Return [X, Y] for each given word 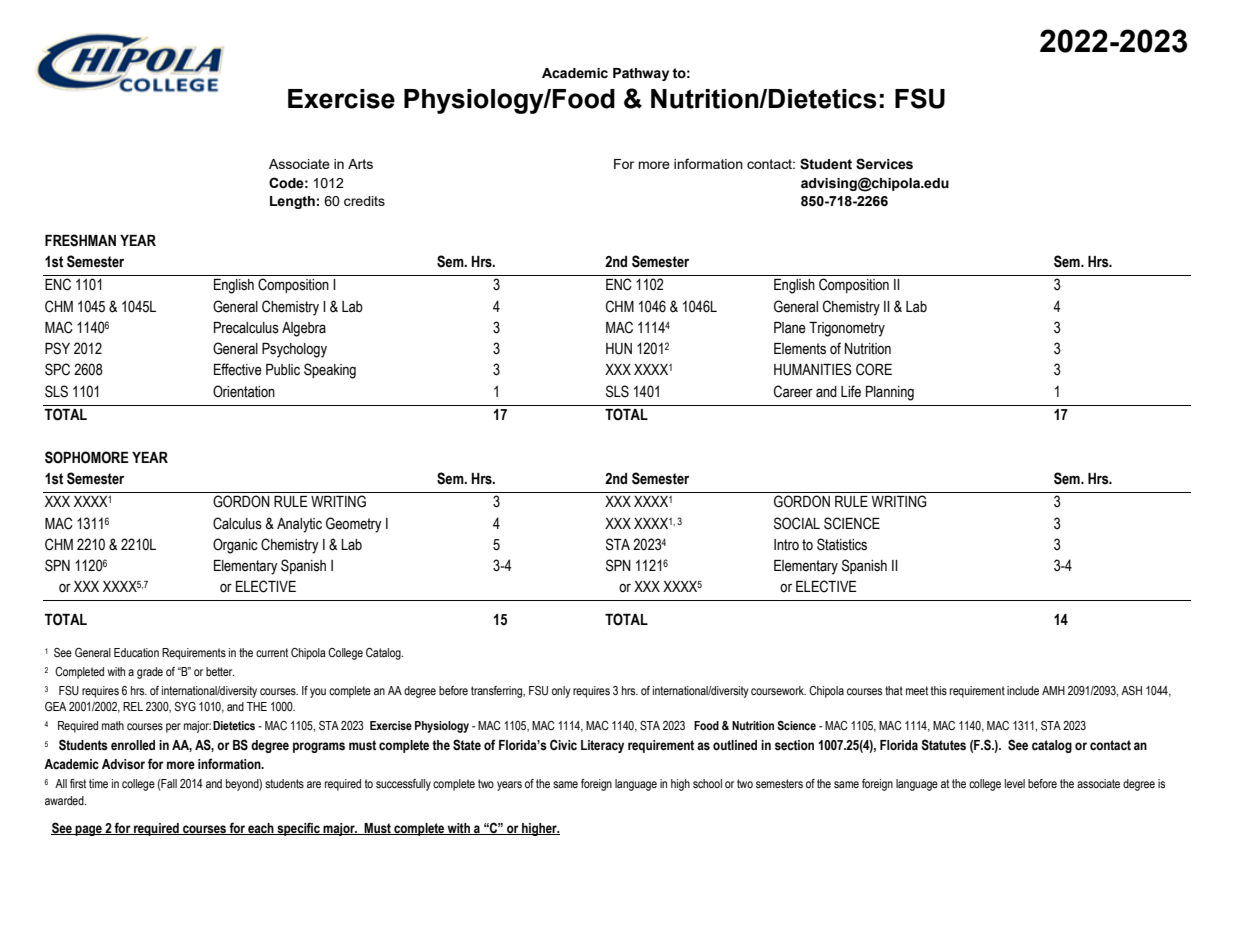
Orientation [244, 391]
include [1023, 690]
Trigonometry [847, 329]
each [261, 829]
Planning [890, 393]
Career [793, 391]
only [561, 692]
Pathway [641, 74]
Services [884, 164]
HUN [619, 349]
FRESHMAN [80, 240]
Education [136, 652]
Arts [360, 164]
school [707, 784]
